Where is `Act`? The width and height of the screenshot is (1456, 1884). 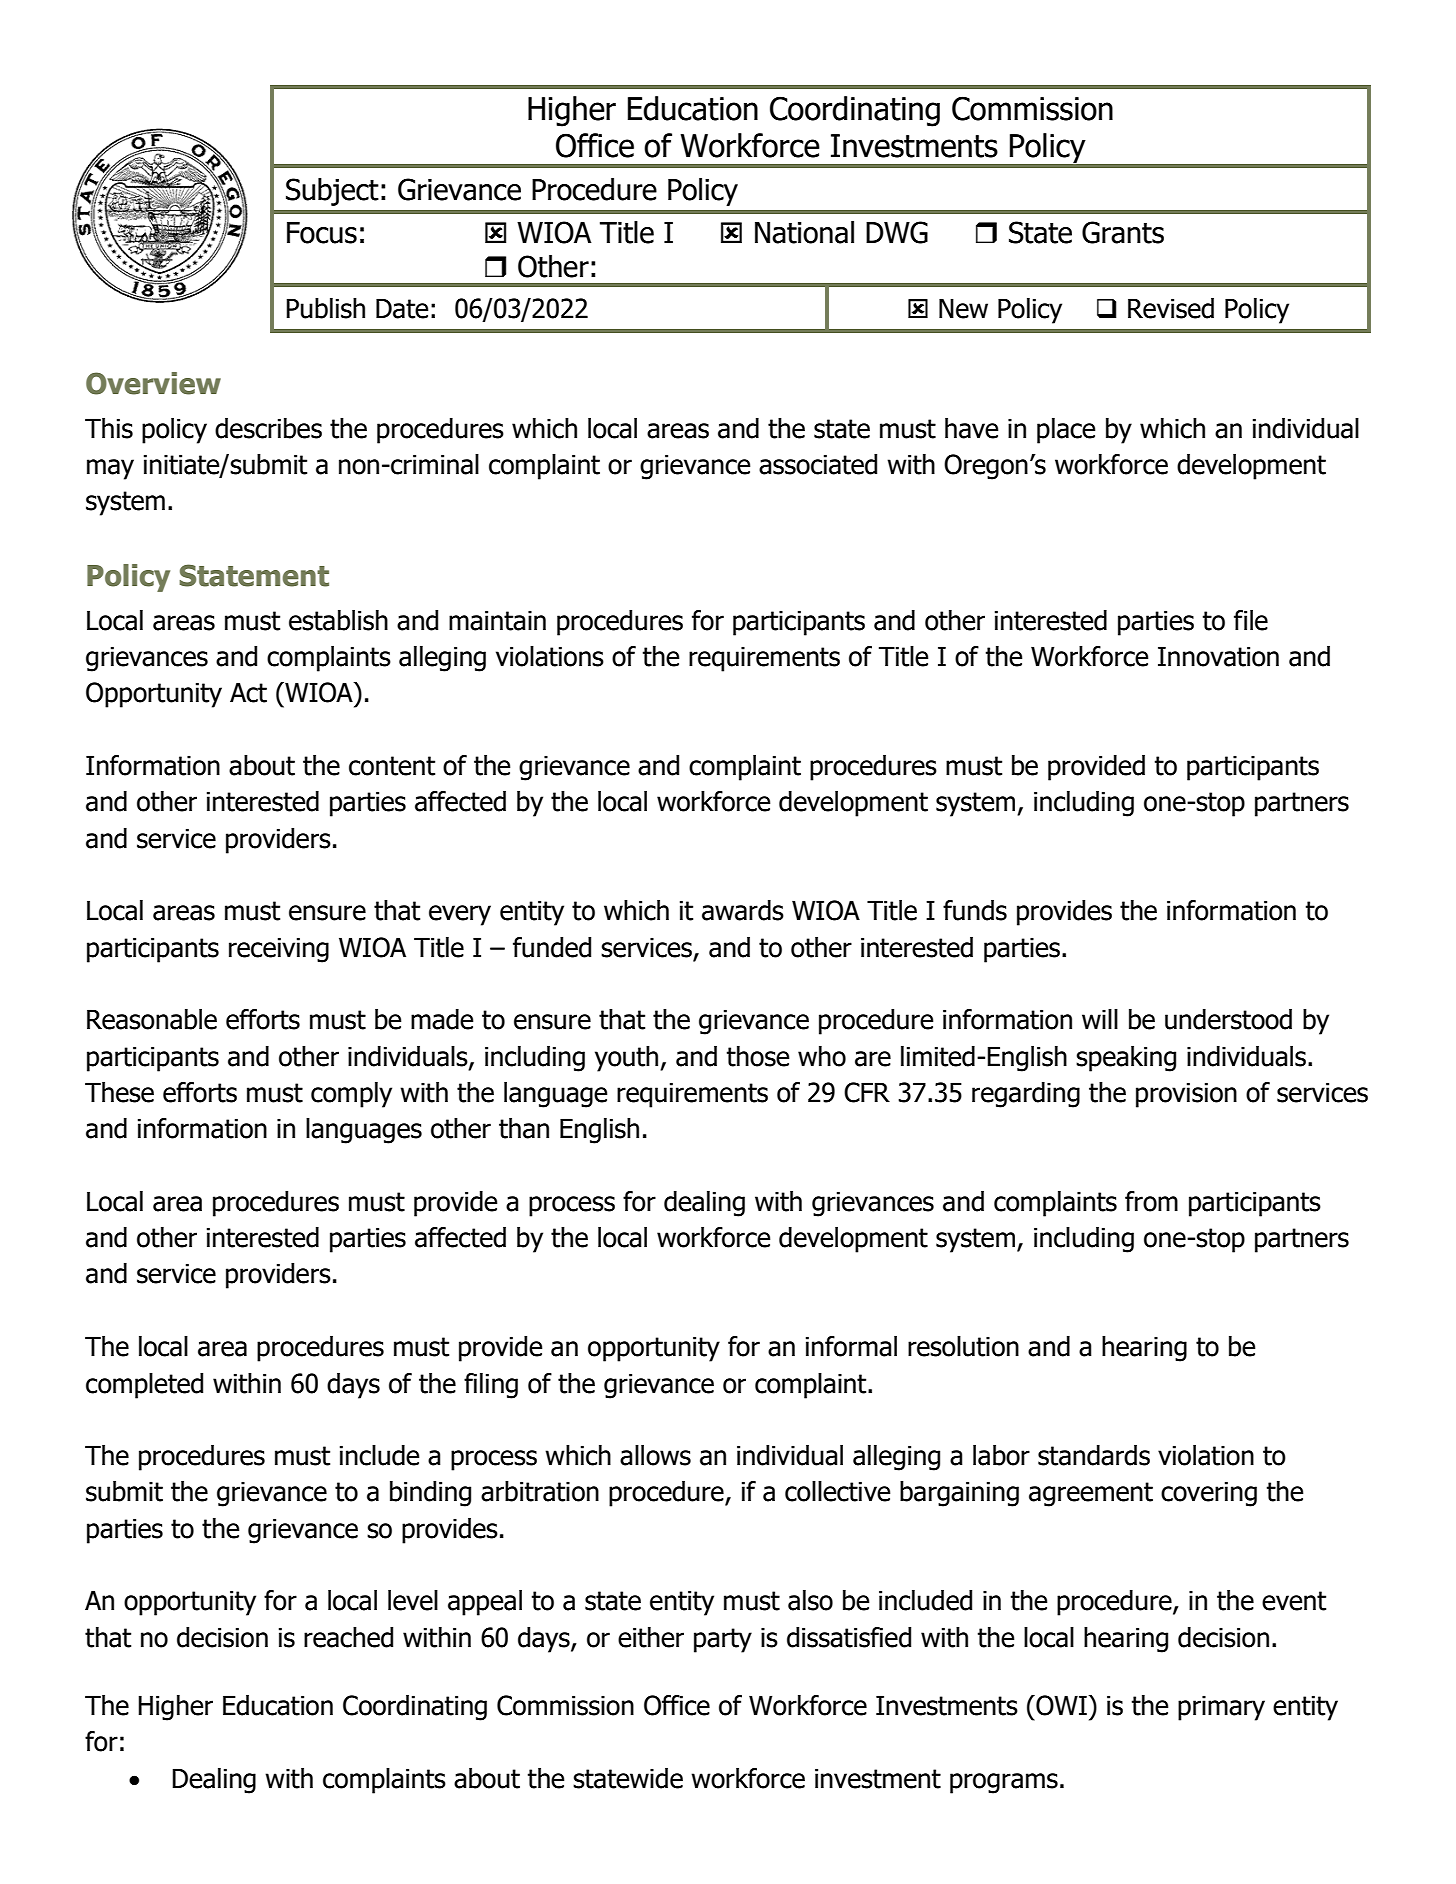 Act is located at coordinates (248, 692).
